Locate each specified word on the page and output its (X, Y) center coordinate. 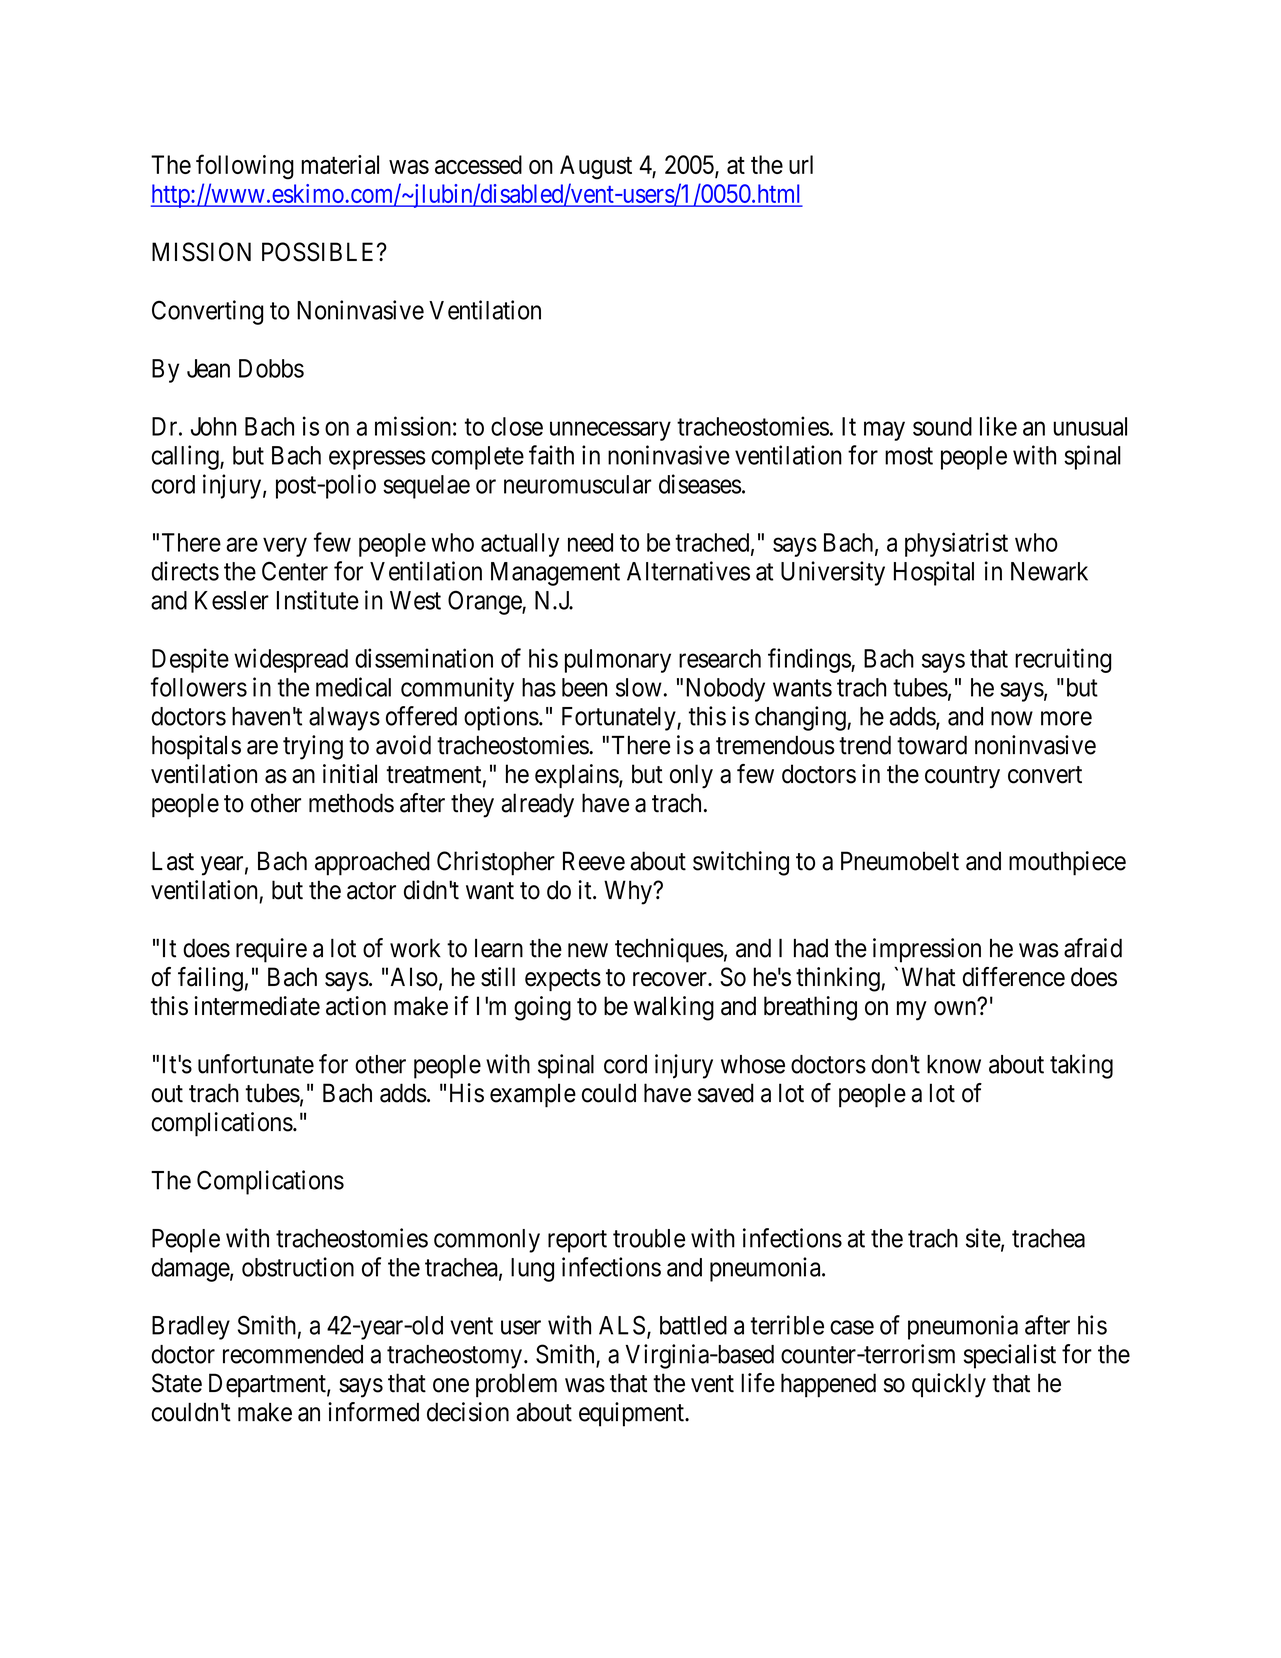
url (801, 164)
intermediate (257, 1006)
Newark (1049, 571)
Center (295, 571)
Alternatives (688, 571)
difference (1014, 977)
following (245, 167)
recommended (293, 1354)
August (596, 167)
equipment (632, 1414)
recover (671, 979)
